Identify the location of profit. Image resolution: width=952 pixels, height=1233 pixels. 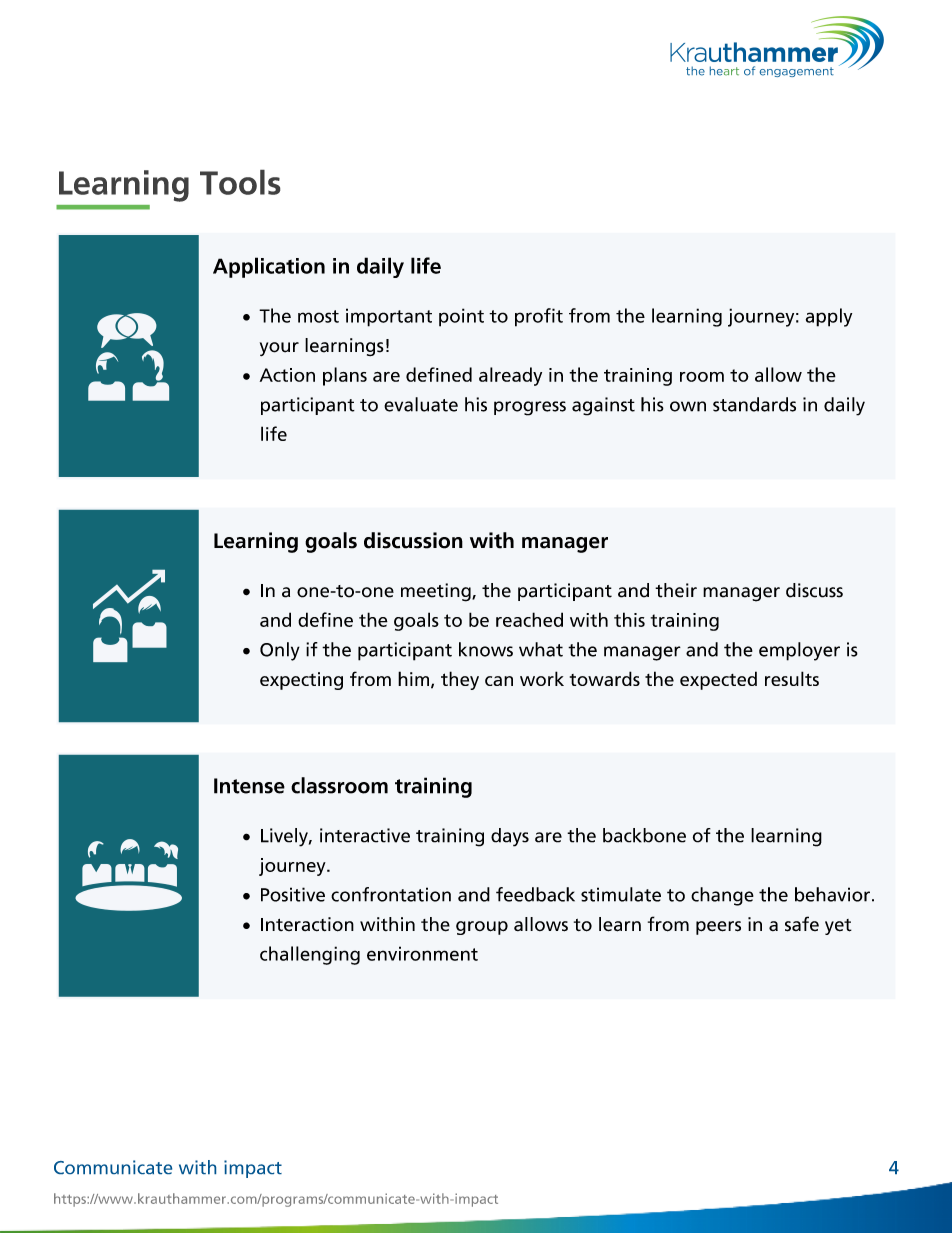
(539, 317).
